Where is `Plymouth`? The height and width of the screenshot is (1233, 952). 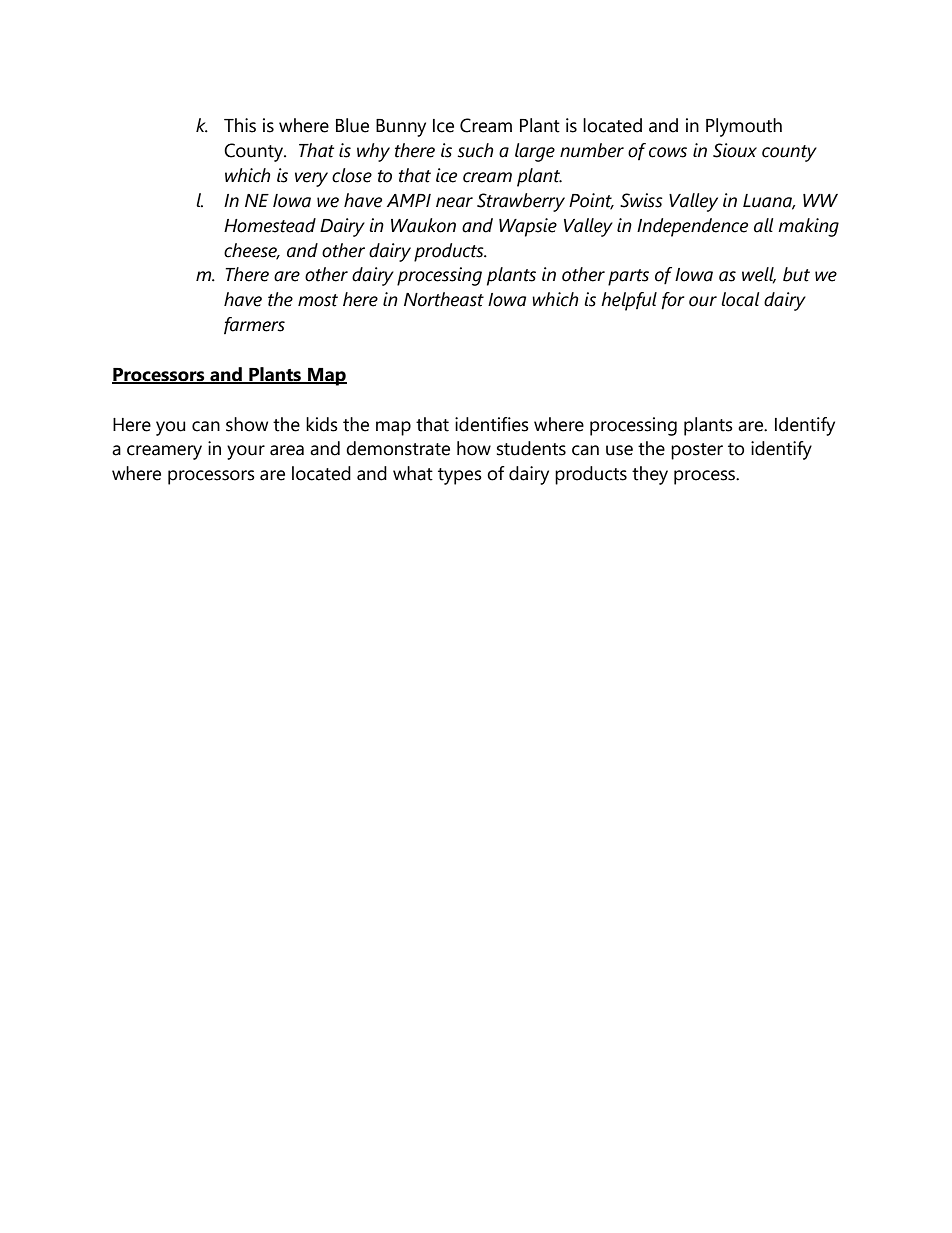 Plymouth is located at coordinates (744, 127).
